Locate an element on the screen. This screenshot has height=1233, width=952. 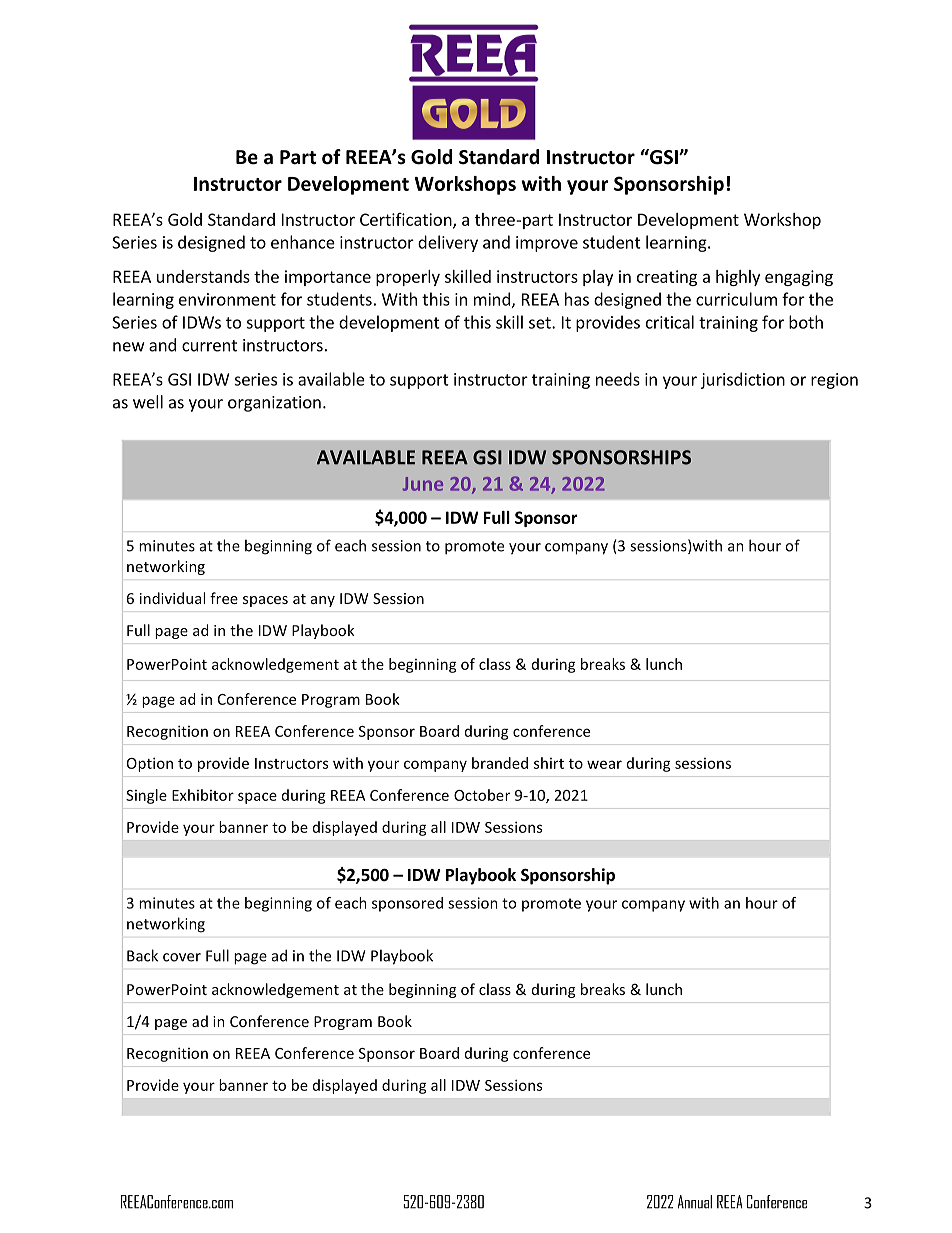
shirt is located at coordinates (549, 763).
